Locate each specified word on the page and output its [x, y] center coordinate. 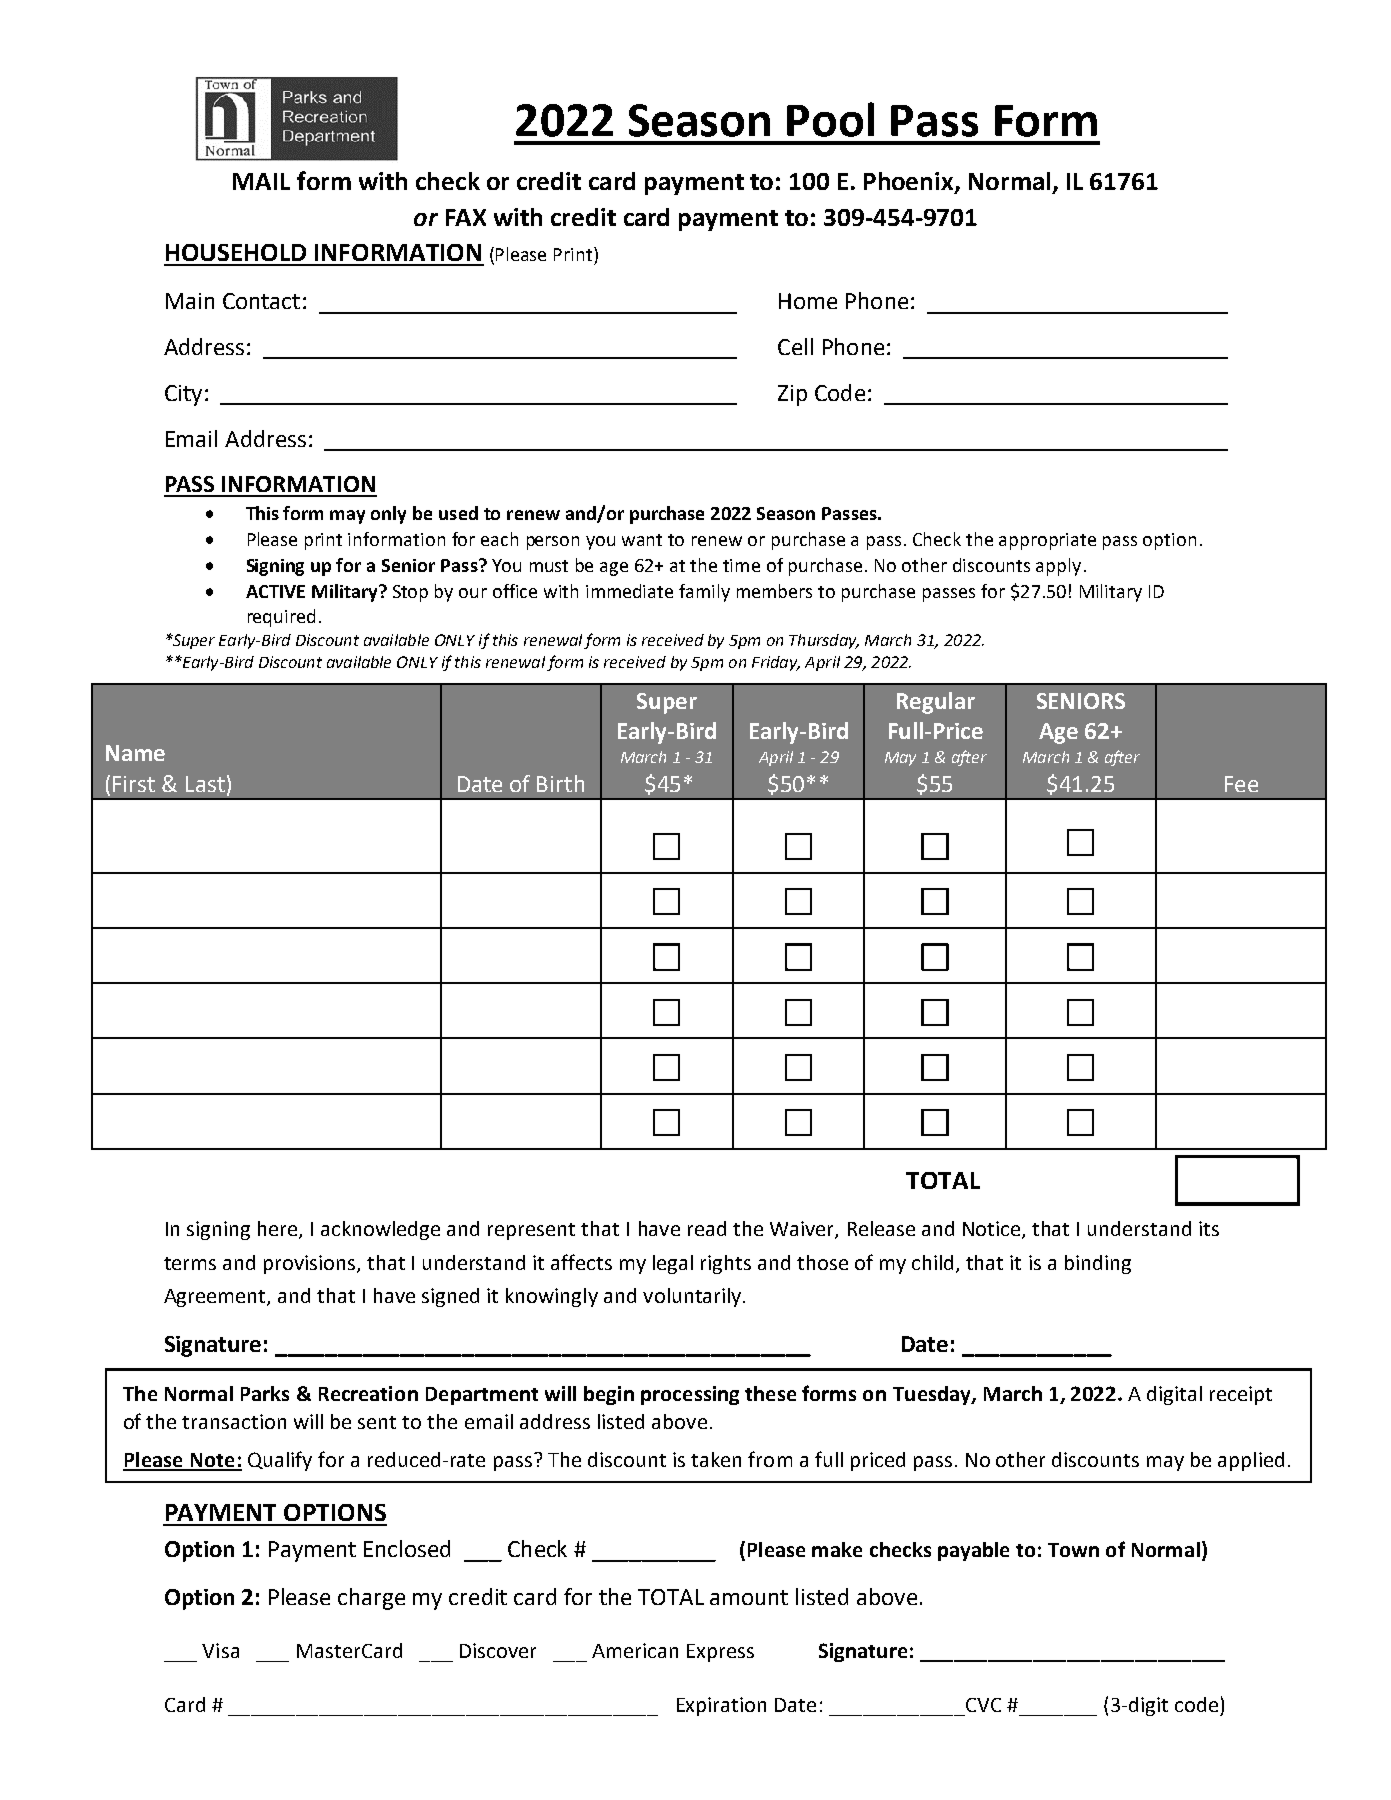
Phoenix [910, 182]
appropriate [1047, 541]
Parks [265, 1393]
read [707, 1228]
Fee [1241, 784]
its [1209, 1228]
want [642, 540]
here [279, 1230]
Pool [830, 119]
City [183, 395]
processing [690, 1395]
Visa [220, 1650]
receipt [1241, 1395]
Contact [261, 301]
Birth [560, 783]
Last [205, 784]
